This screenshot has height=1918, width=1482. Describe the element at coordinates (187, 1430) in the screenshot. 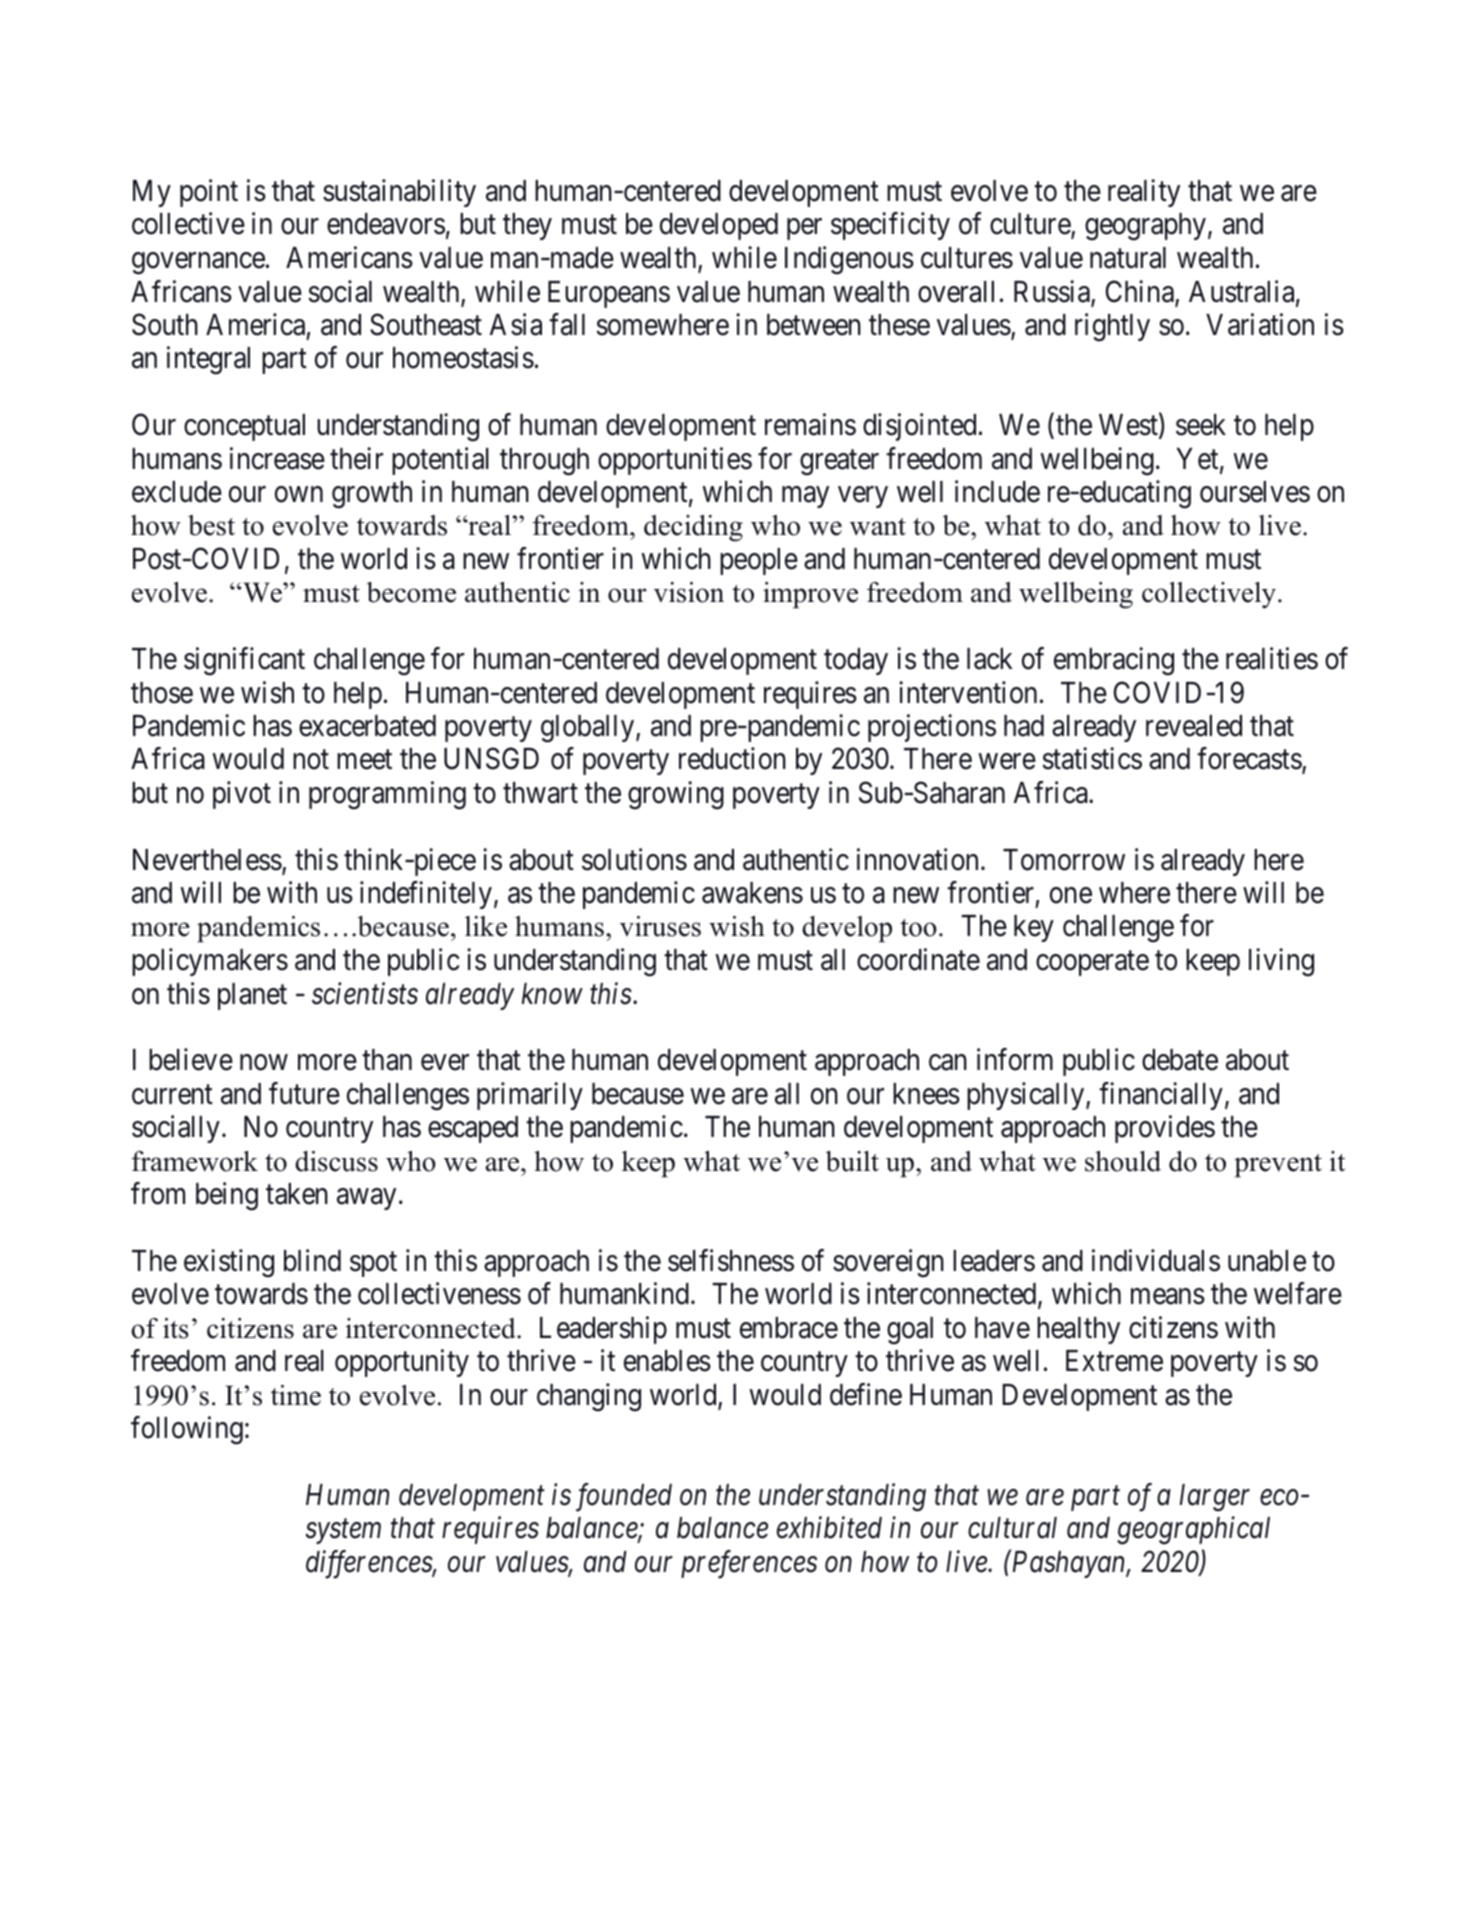

I see `following` at that location.
